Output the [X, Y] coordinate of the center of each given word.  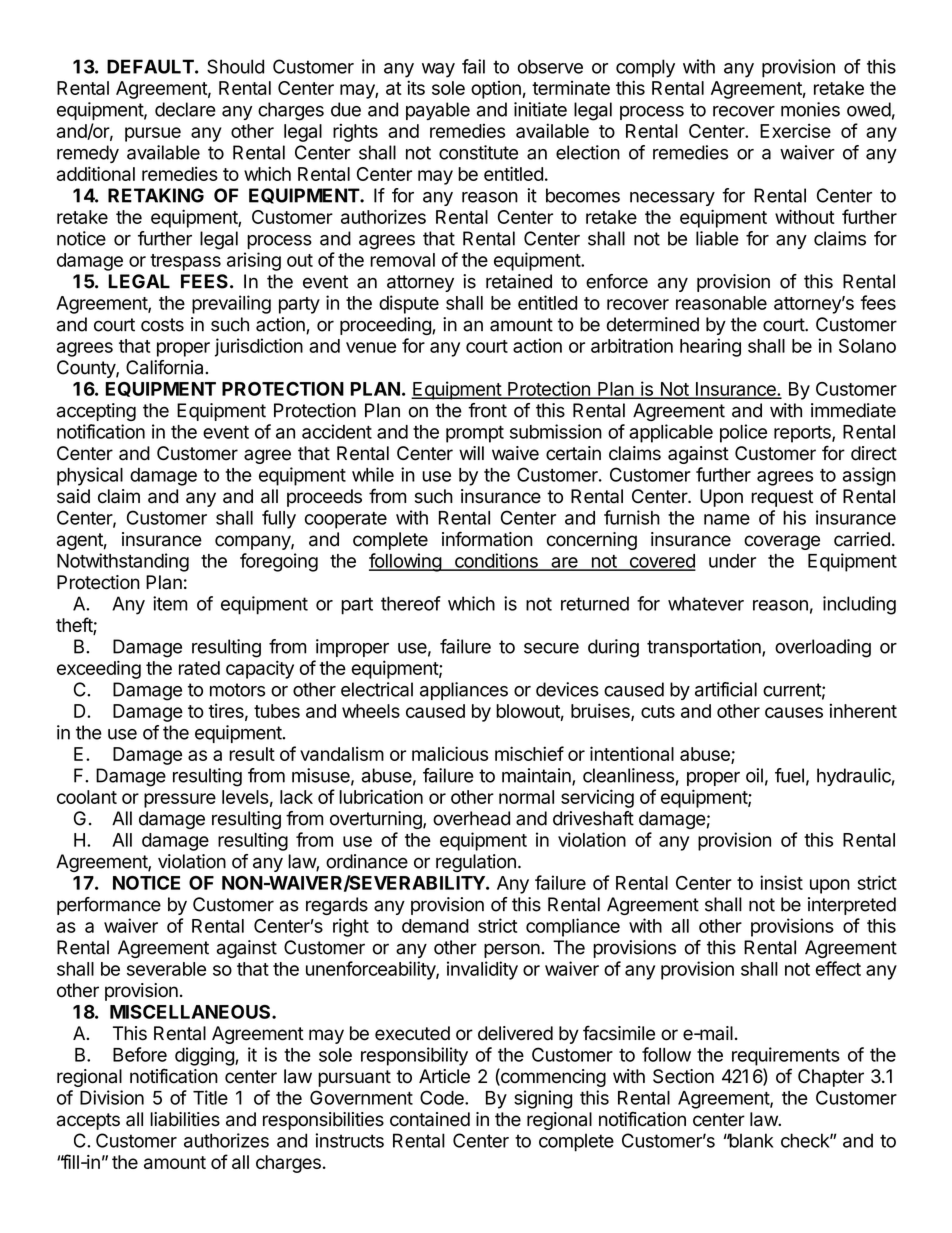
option [496, 90]
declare [185, 109]
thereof [411, 603]
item [170, 603]
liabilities [185, 1119]
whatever [706, 603]
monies [810, 109]
